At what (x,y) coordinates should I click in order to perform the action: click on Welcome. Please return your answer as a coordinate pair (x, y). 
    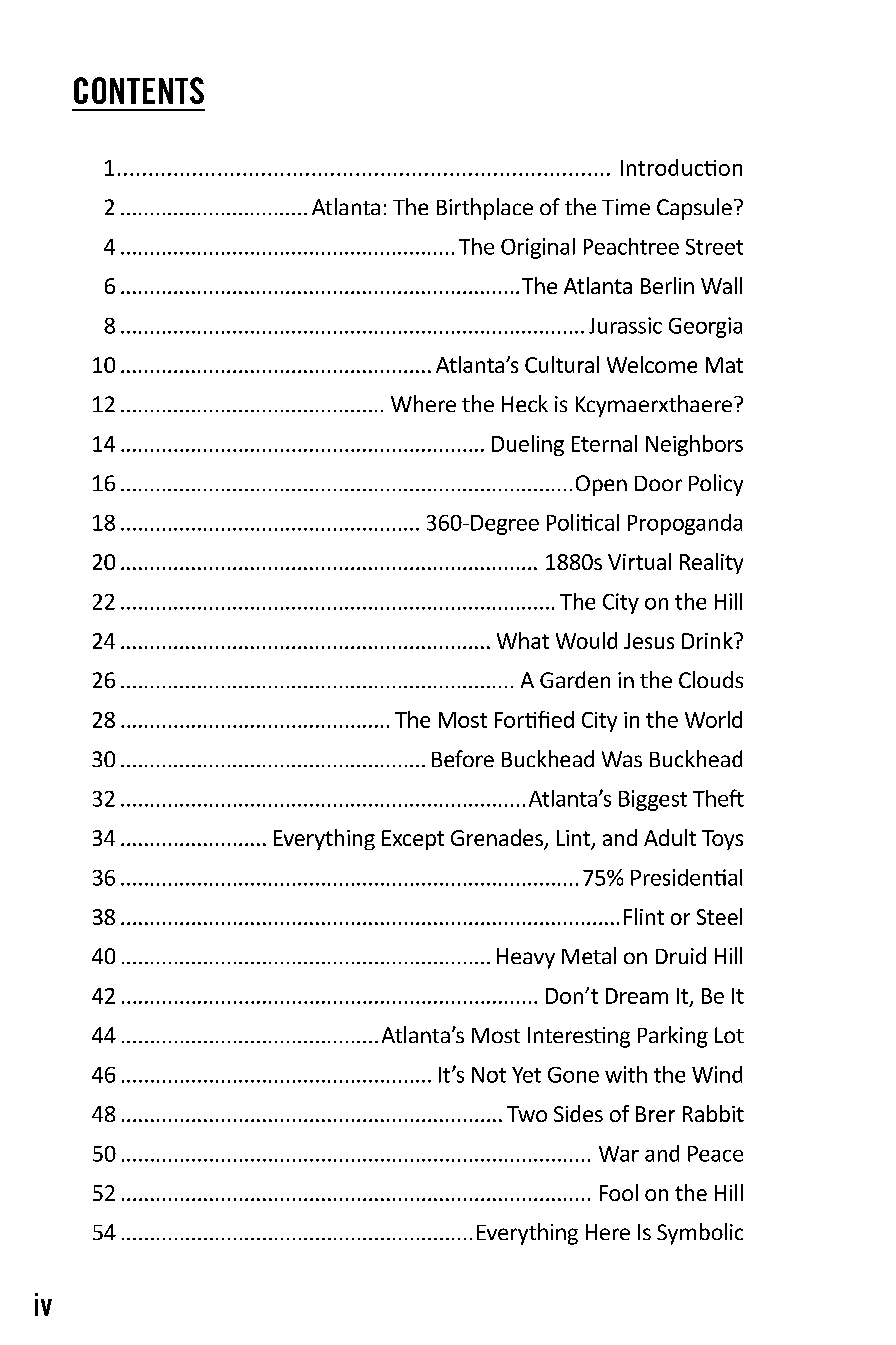
    Looking at the image, I should click on (652, 364).
